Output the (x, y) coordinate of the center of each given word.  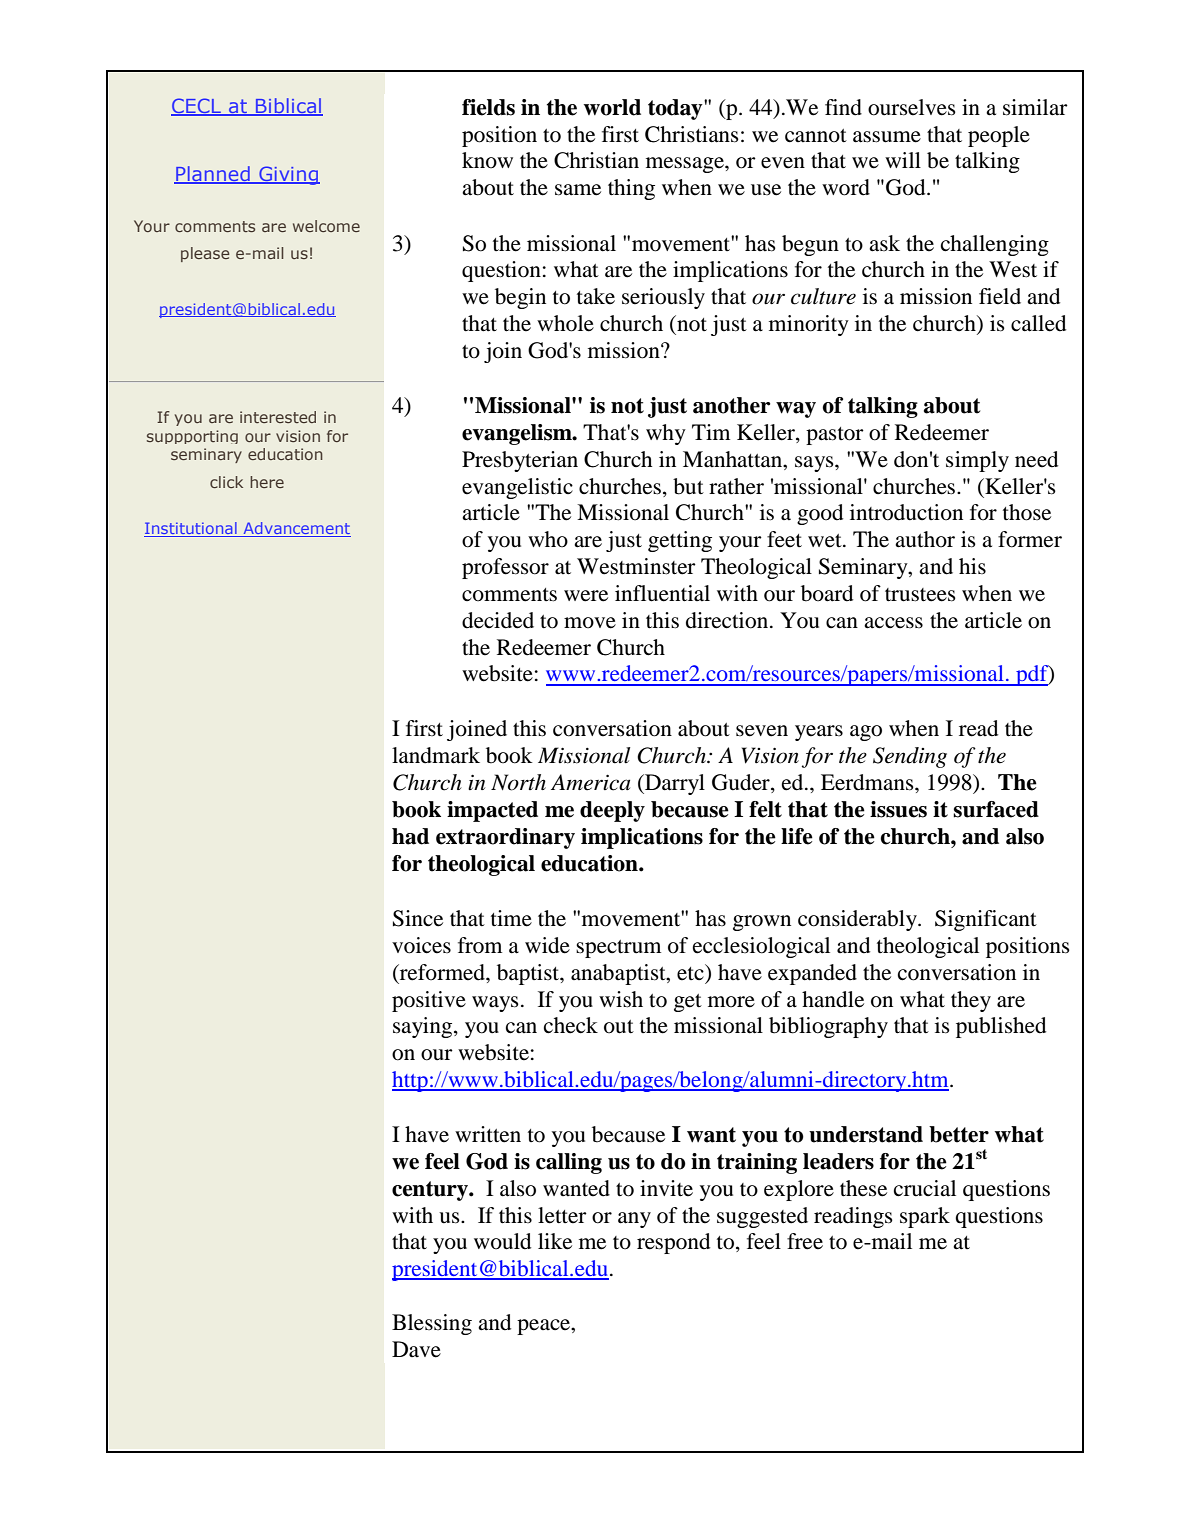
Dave (416, 1349)
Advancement (296, 529)
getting (680, 541)
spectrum (618, 949)
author (925, 539)
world (612, 107)
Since (418, 918)
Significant (986, 920)
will (903, 160)
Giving (288, 175)
